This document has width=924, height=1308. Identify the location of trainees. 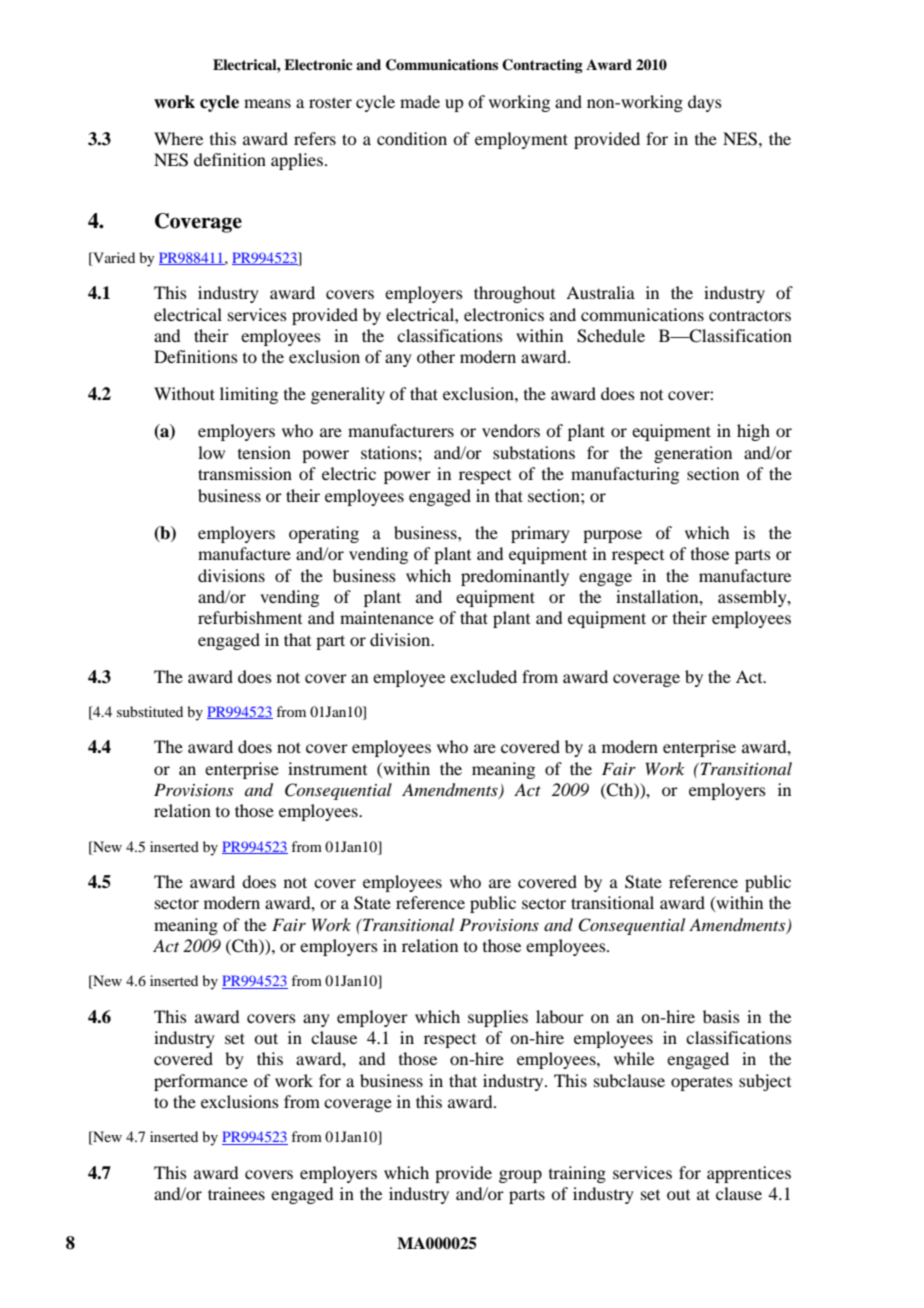
(236, 1193).
